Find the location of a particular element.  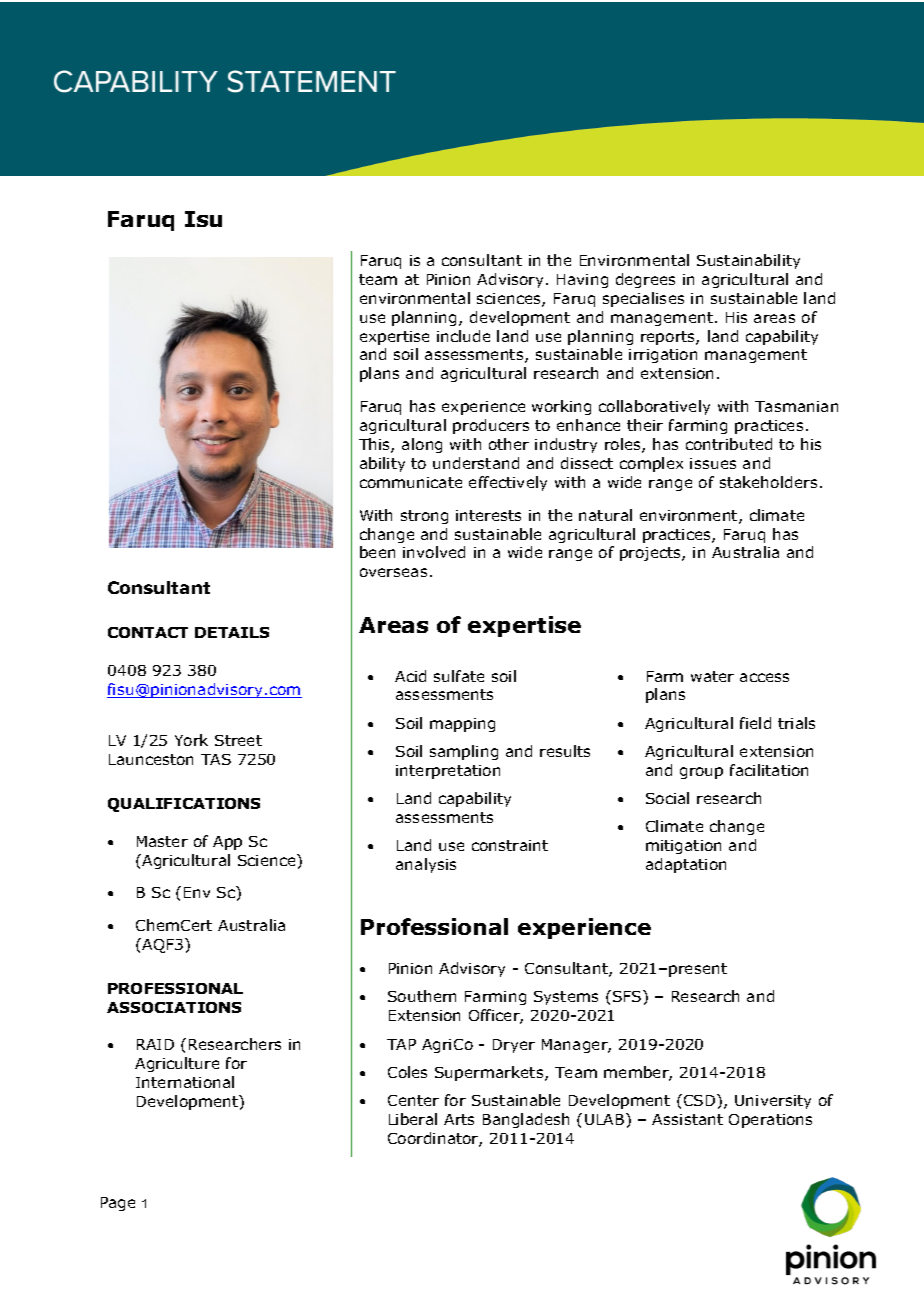

Having is located at coordinates (582, 281).
